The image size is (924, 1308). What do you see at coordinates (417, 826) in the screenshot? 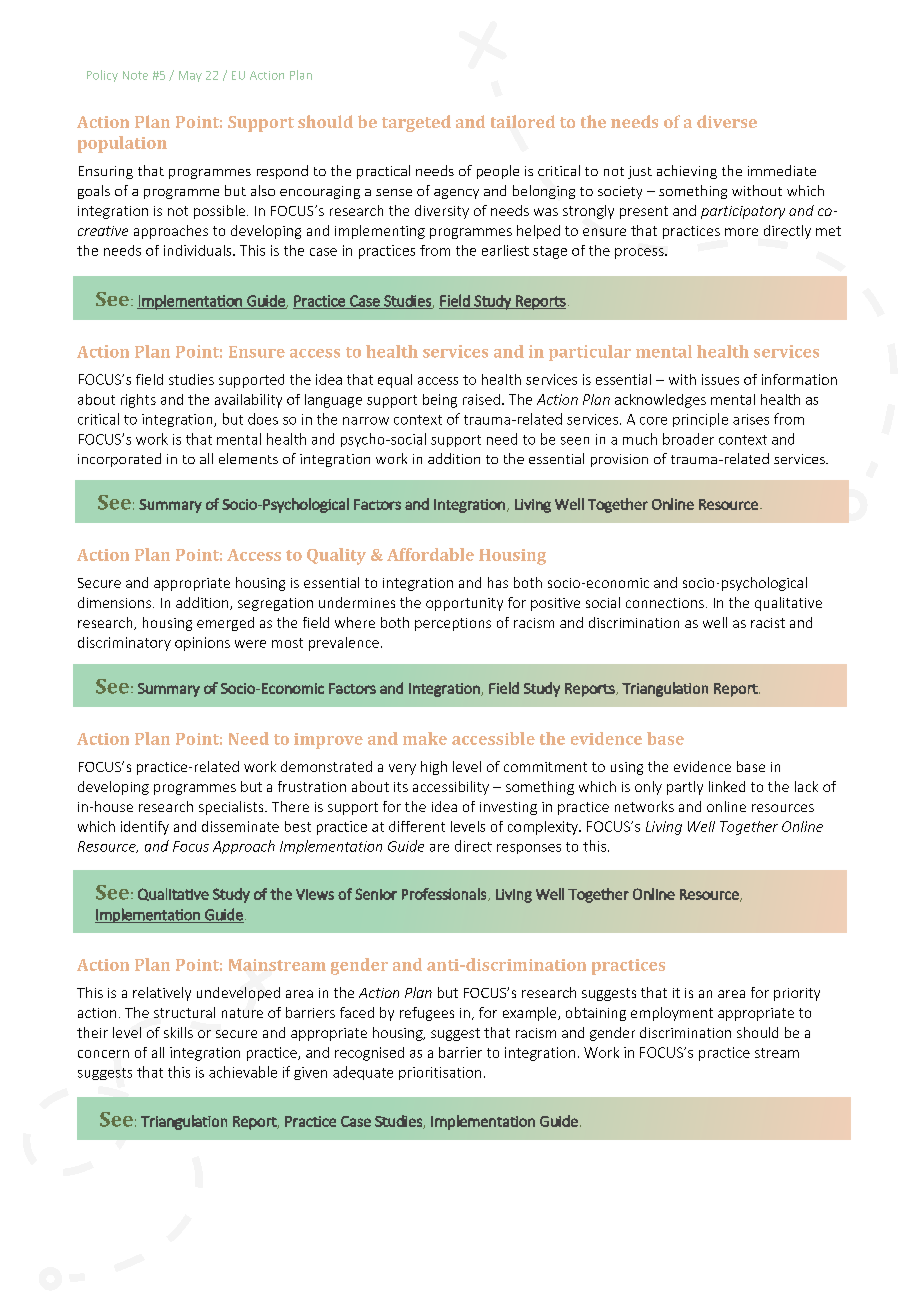
I see `different` at bounding box center [417, 826].
